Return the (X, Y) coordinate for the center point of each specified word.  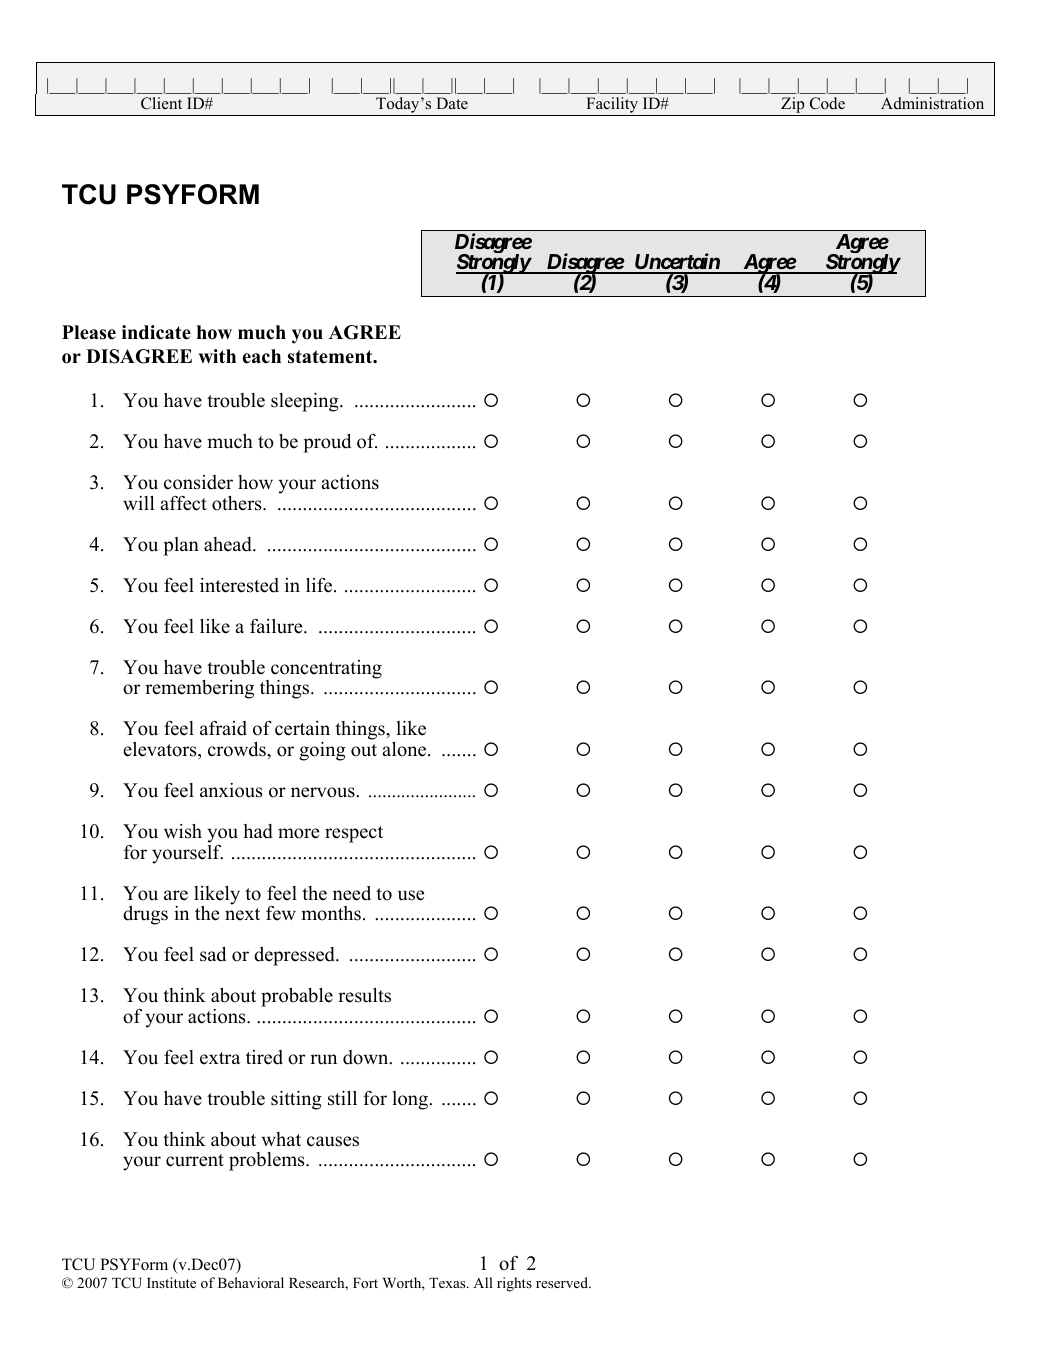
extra (220, 1058)
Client (161, 103)
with (217, 356)
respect (354, 834)
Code (827, 103)
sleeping (306, 402)
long (412, 1100)
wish (183, 831)
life (320, 585)
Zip (793, 106)
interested (239, 585)
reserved (563, 1282)
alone (405, 749)
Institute (171, 1282)
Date (452, 103)
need (352, 893)
